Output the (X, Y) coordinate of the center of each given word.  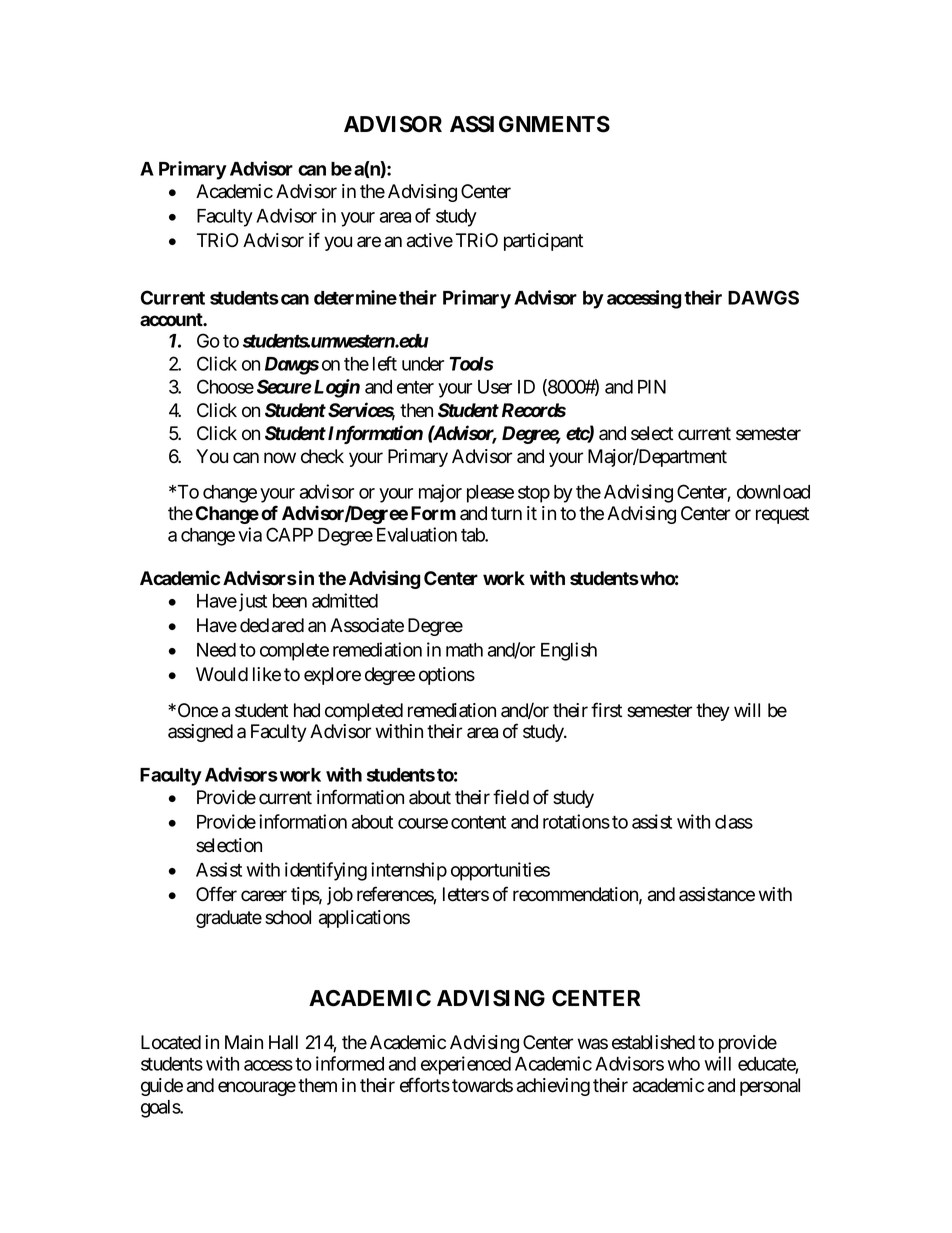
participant (543, 242)
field (511, 797)
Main (244, 1042)
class (734, 822)
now (280, 458)
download (773, 492)
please (490, 494)
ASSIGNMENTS (530, 124)
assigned (200, 733)
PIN (652, 387)
